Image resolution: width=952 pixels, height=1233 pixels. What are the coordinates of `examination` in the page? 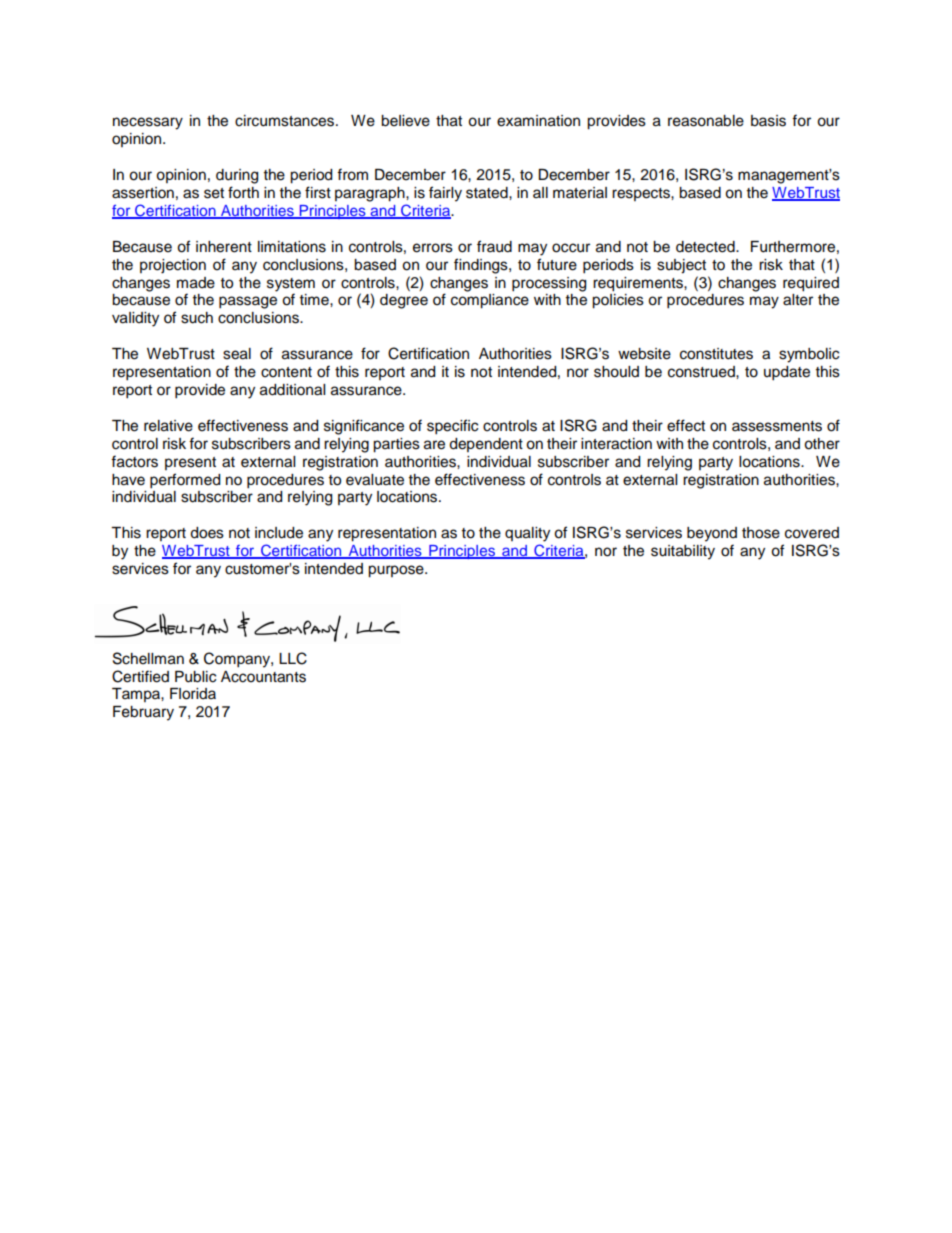 It's located at (538, 121).
